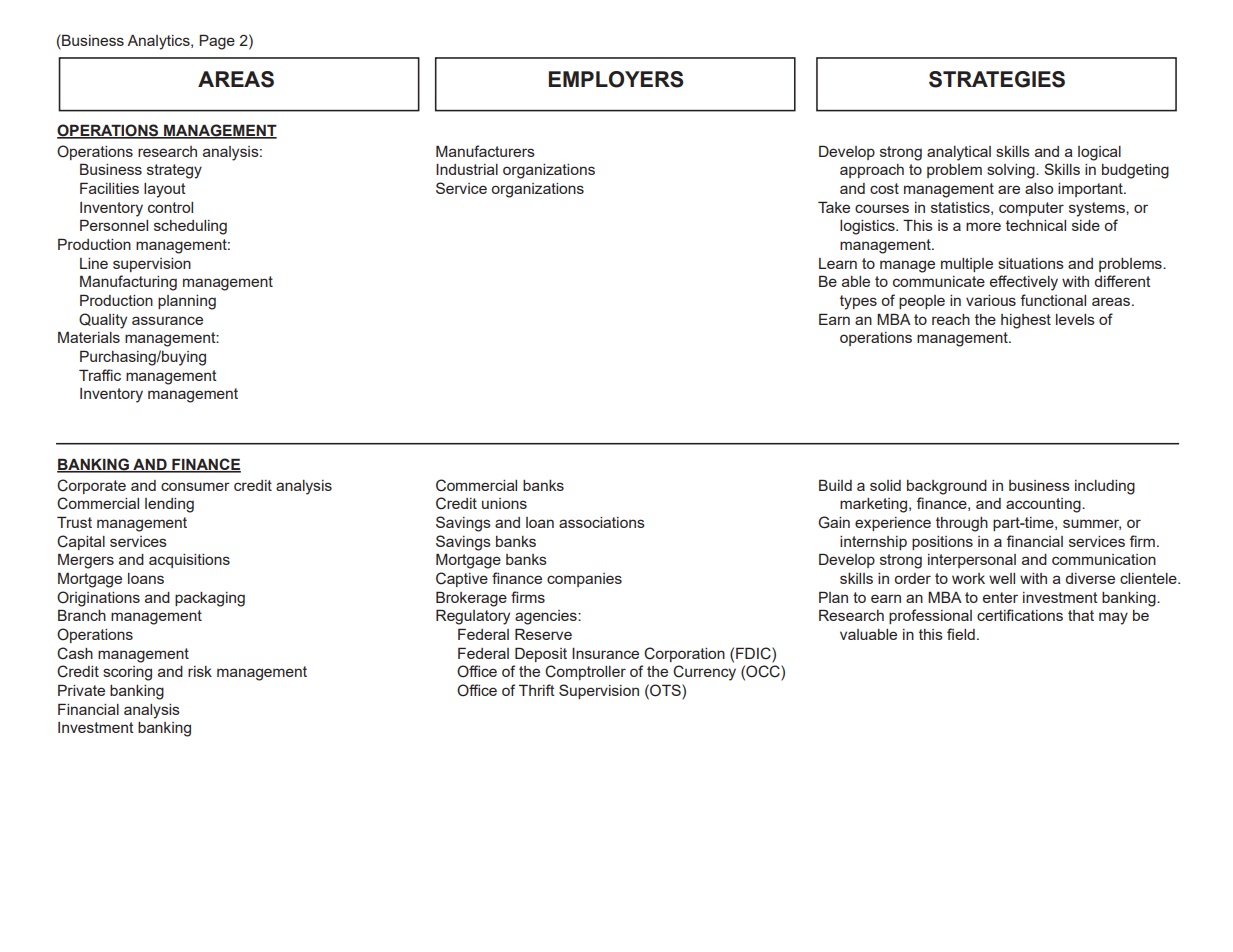 The width and height of the page is (1233, 952). Describe the element at coordinates (200, 671) in the page. I see `risk` at that location.
